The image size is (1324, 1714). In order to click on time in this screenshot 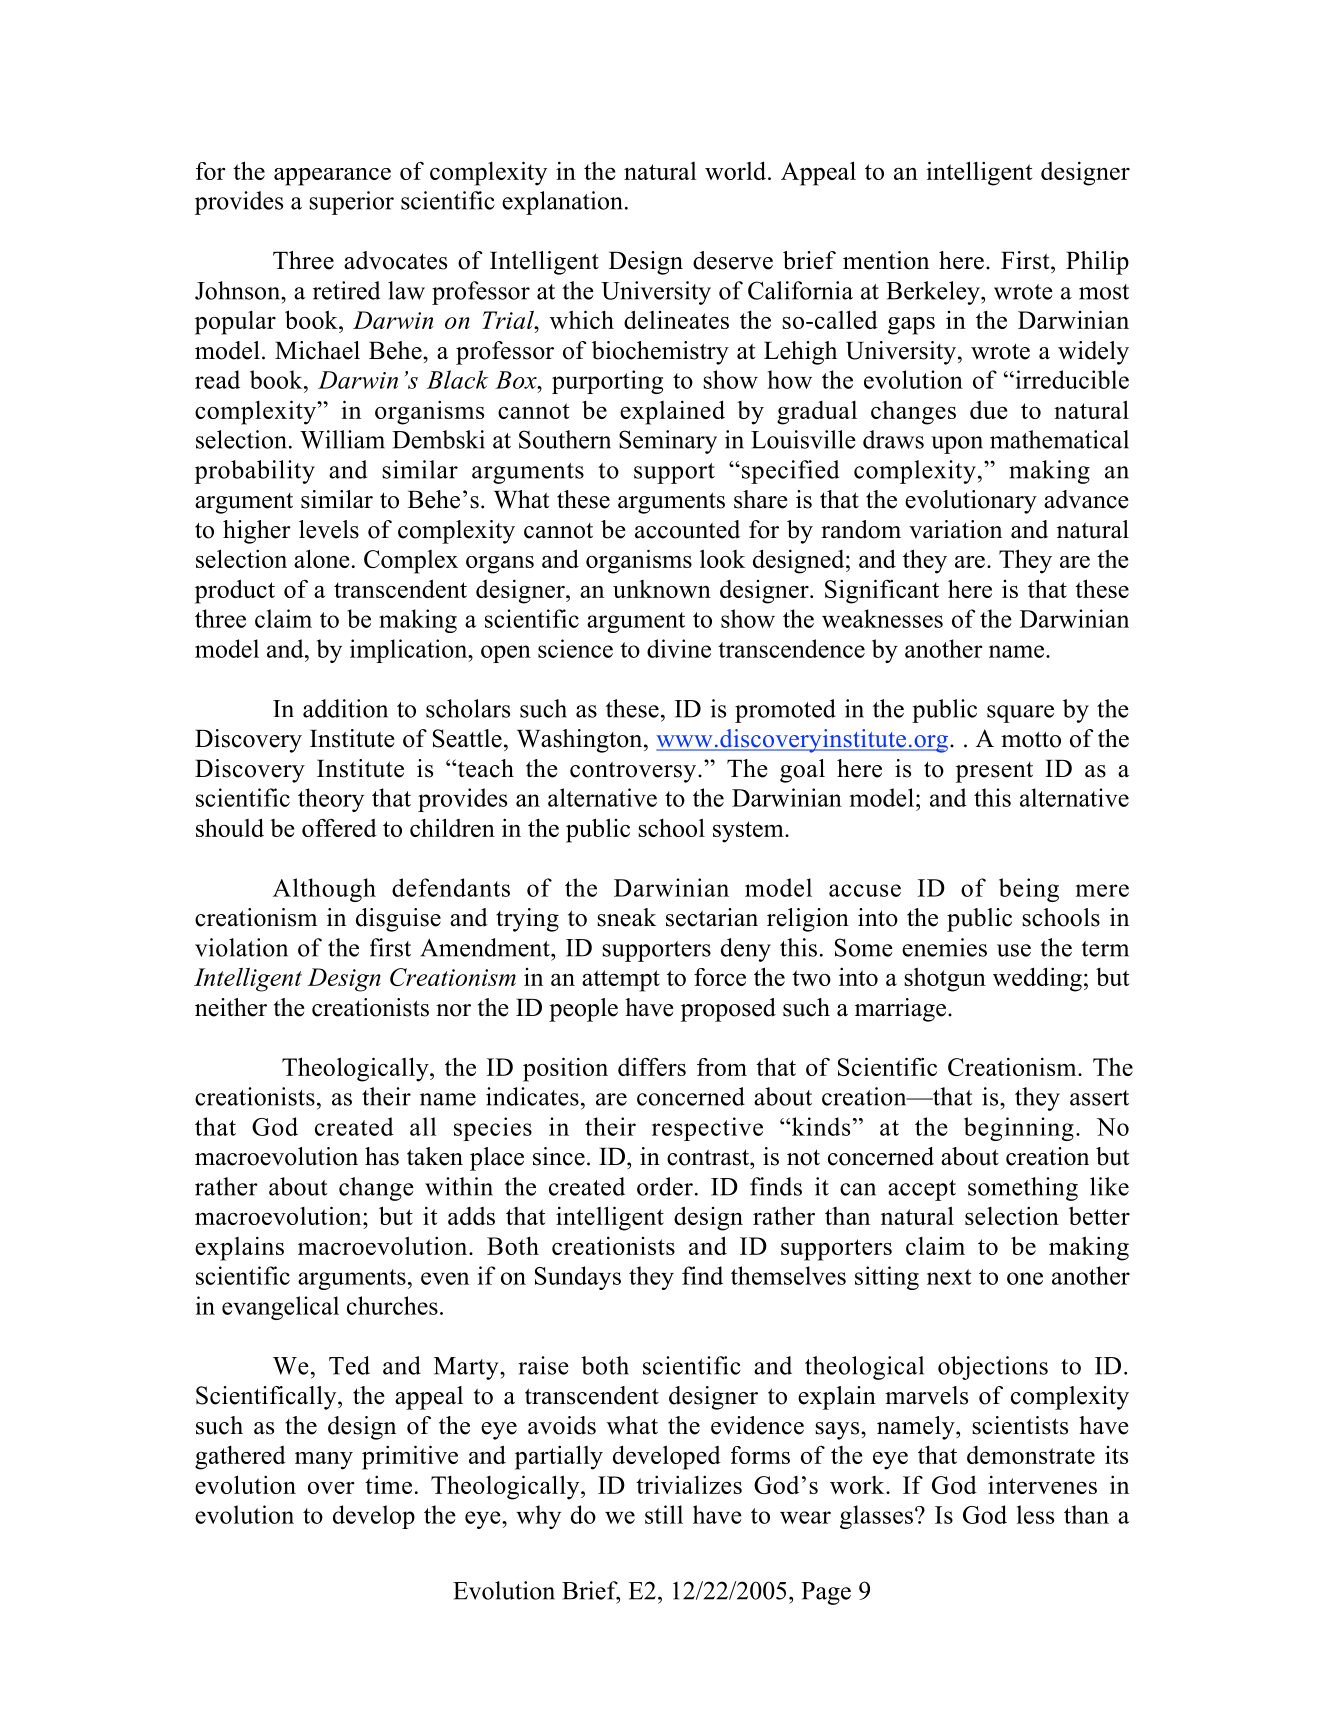, I will do `click(388, 1484)`.
